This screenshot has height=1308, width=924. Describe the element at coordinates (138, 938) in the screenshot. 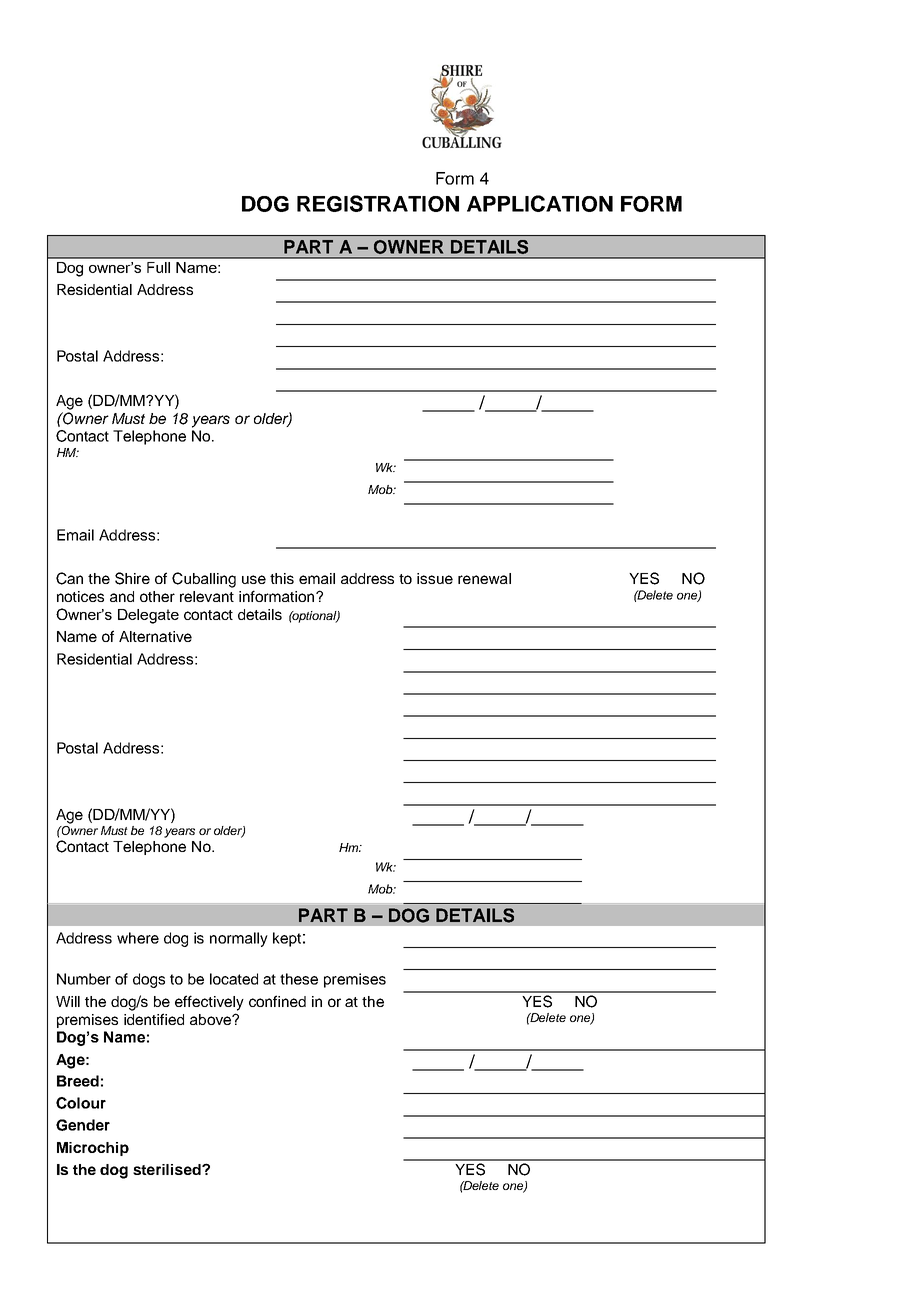

I see `where` at that location.
